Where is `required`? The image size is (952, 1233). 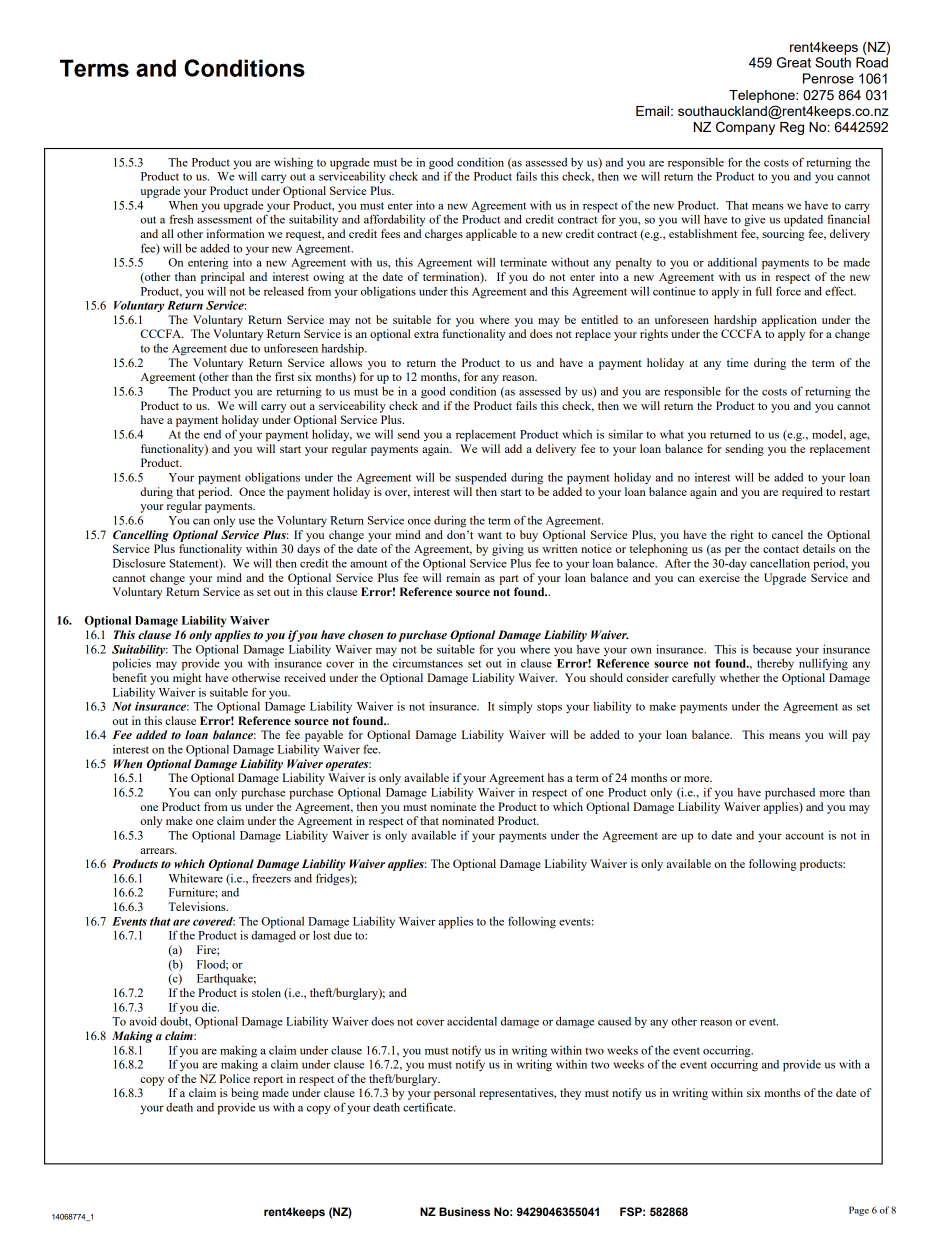
required is located at coordinates (802, 493).
